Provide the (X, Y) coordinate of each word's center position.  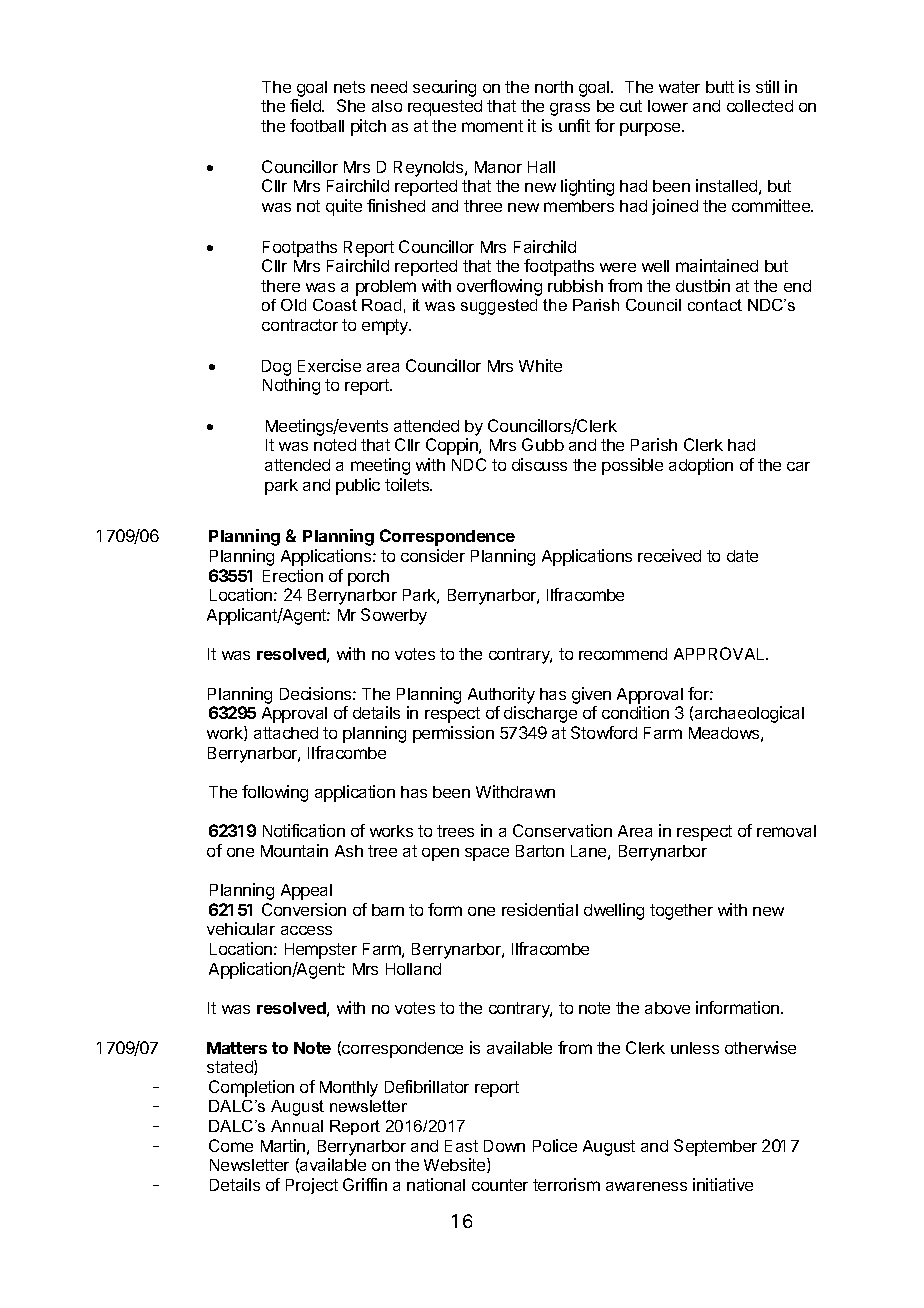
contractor (300, 325)
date (742, 556)
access (306, 930)
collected (760, 106)
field (306, 105)
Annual (297, 1126)
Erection (293, 575)
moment (492, 126)
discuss (539, 464)
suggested (499, 307)
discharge (540, 714)
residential (540, 909)
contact (715, 305)
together (681, 912)
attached (286, 733)
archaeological (749, 714)
